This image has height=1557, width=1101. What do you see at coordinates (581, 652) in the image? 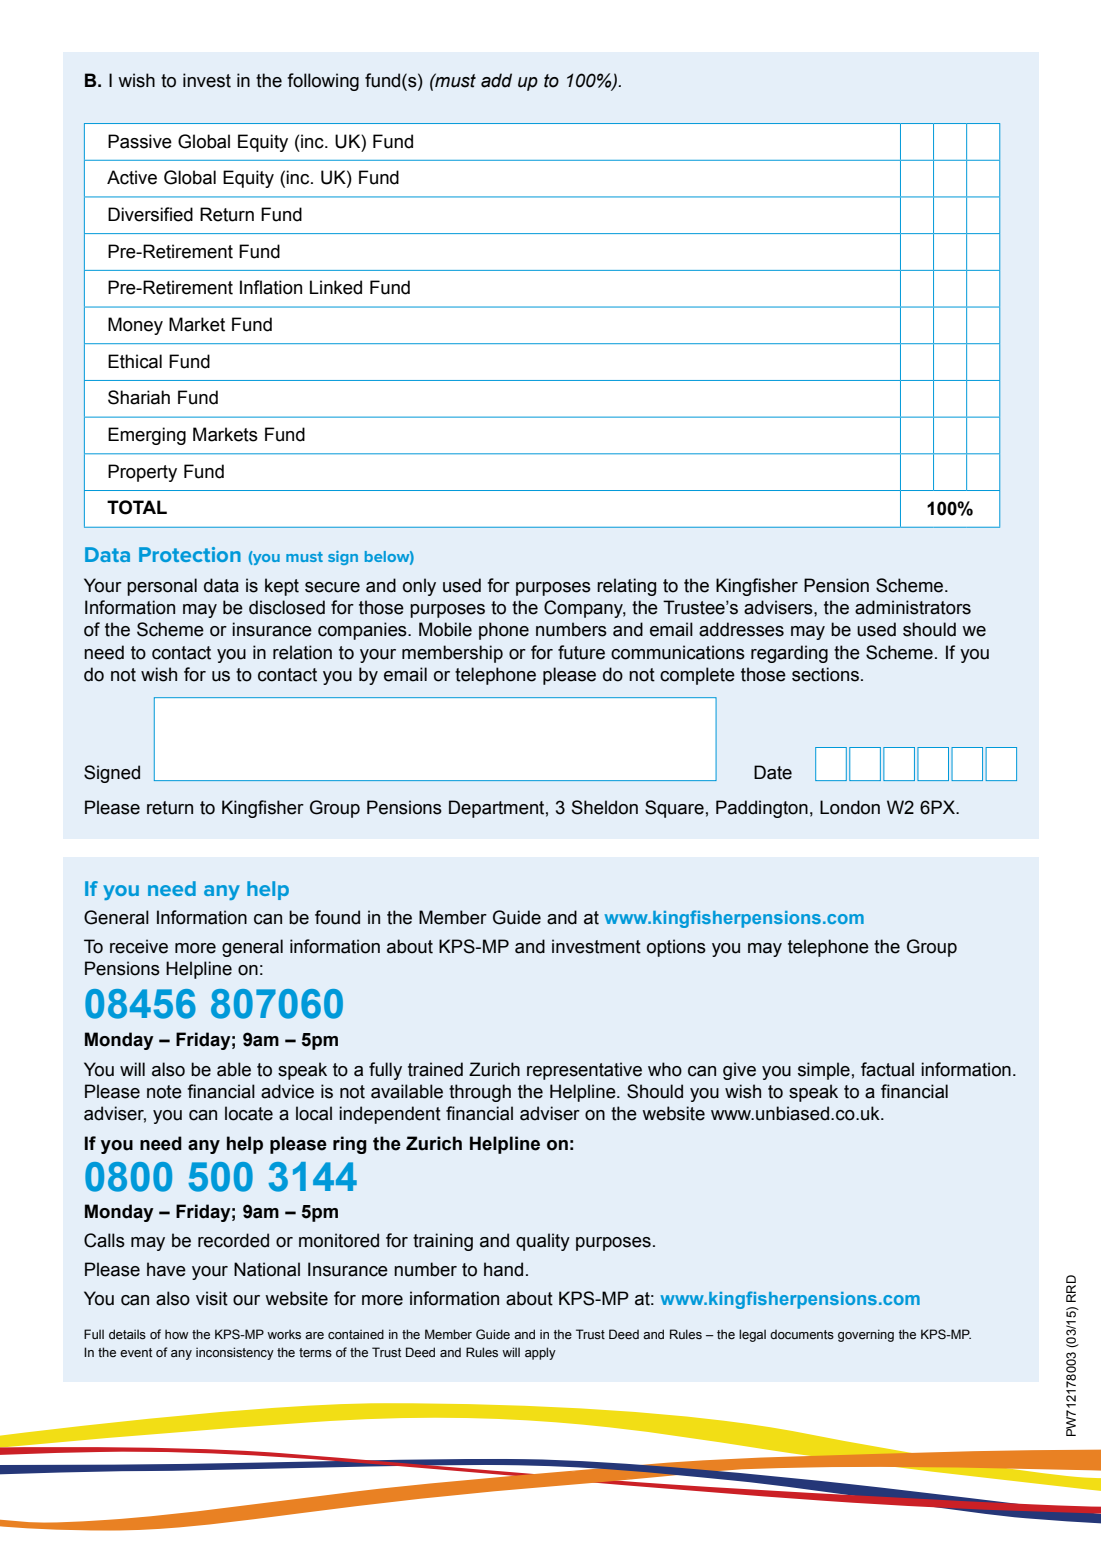
I see `future` at bounding box center [581, 652].
